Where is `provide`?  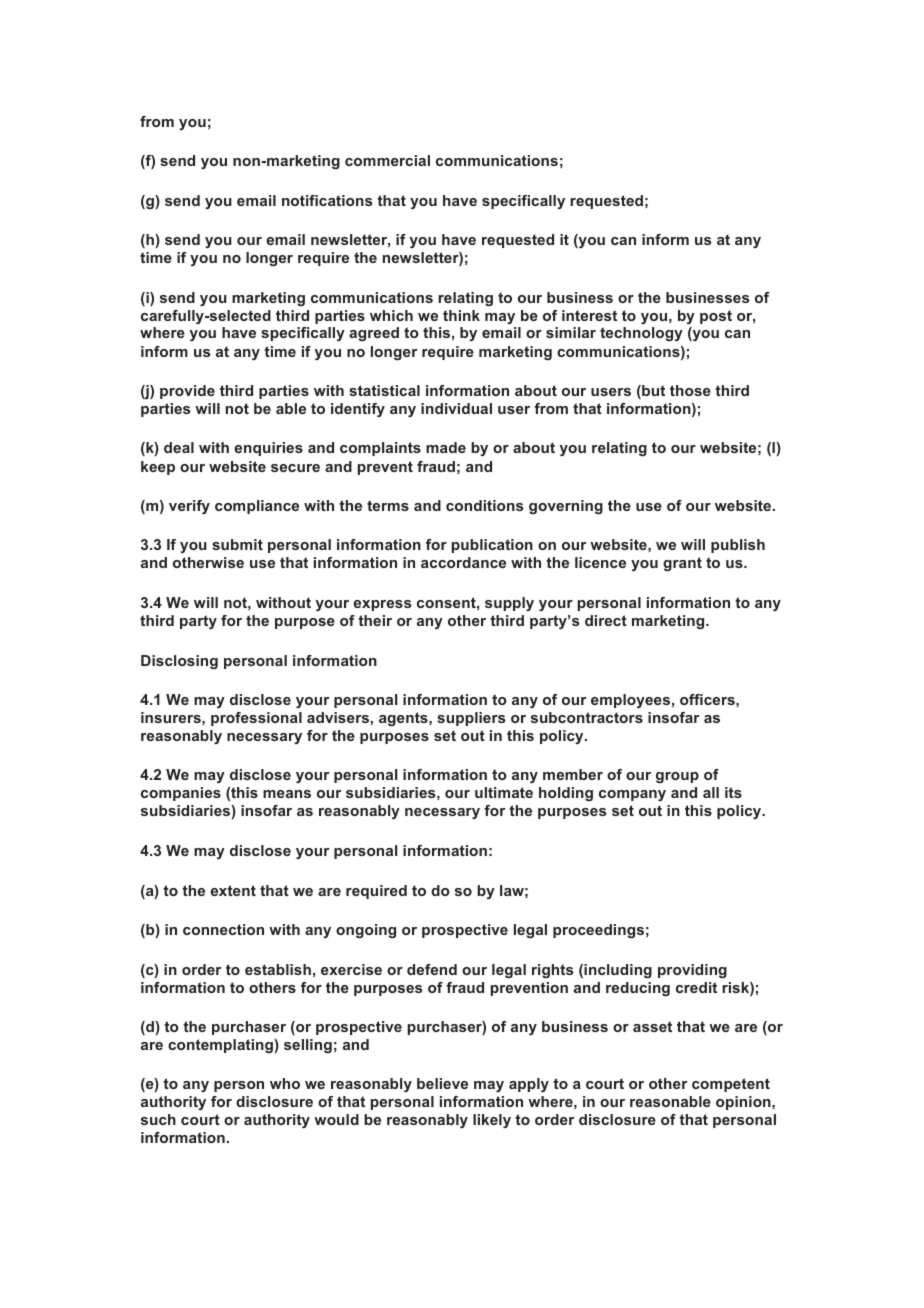
provide is located at coordinates (187, 392).
